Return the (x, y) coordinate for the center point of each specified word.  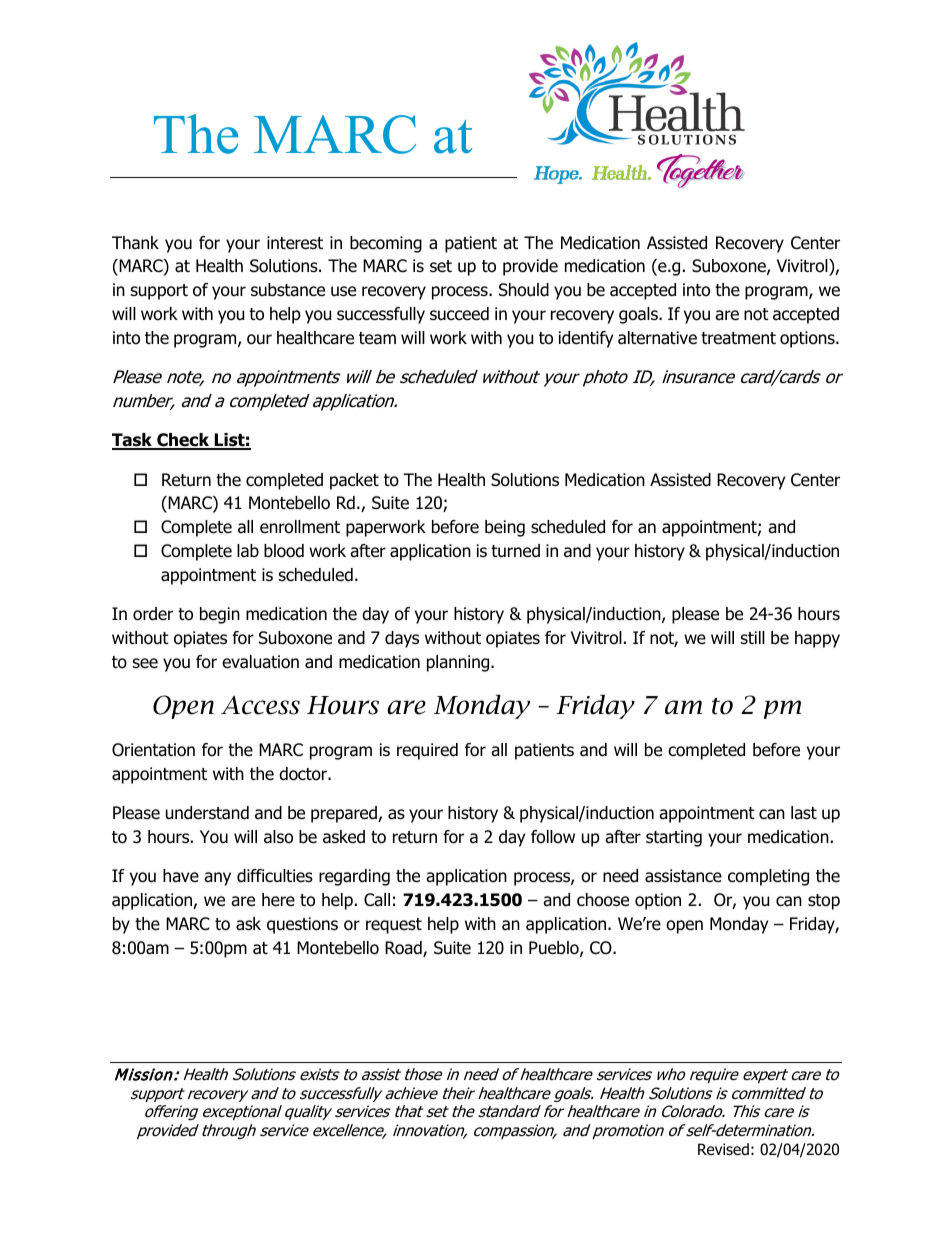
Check (183, 441)
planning (459, 663)
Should (524, 290)
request (394, 926)
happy (817, 639)
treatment (738, 338)
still (753, 637)
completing (768, 877)
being (505, 528)
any (217, 879)
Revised (723, 1149)
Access (260, 705)
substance (288, 290)
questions (302, 925)
